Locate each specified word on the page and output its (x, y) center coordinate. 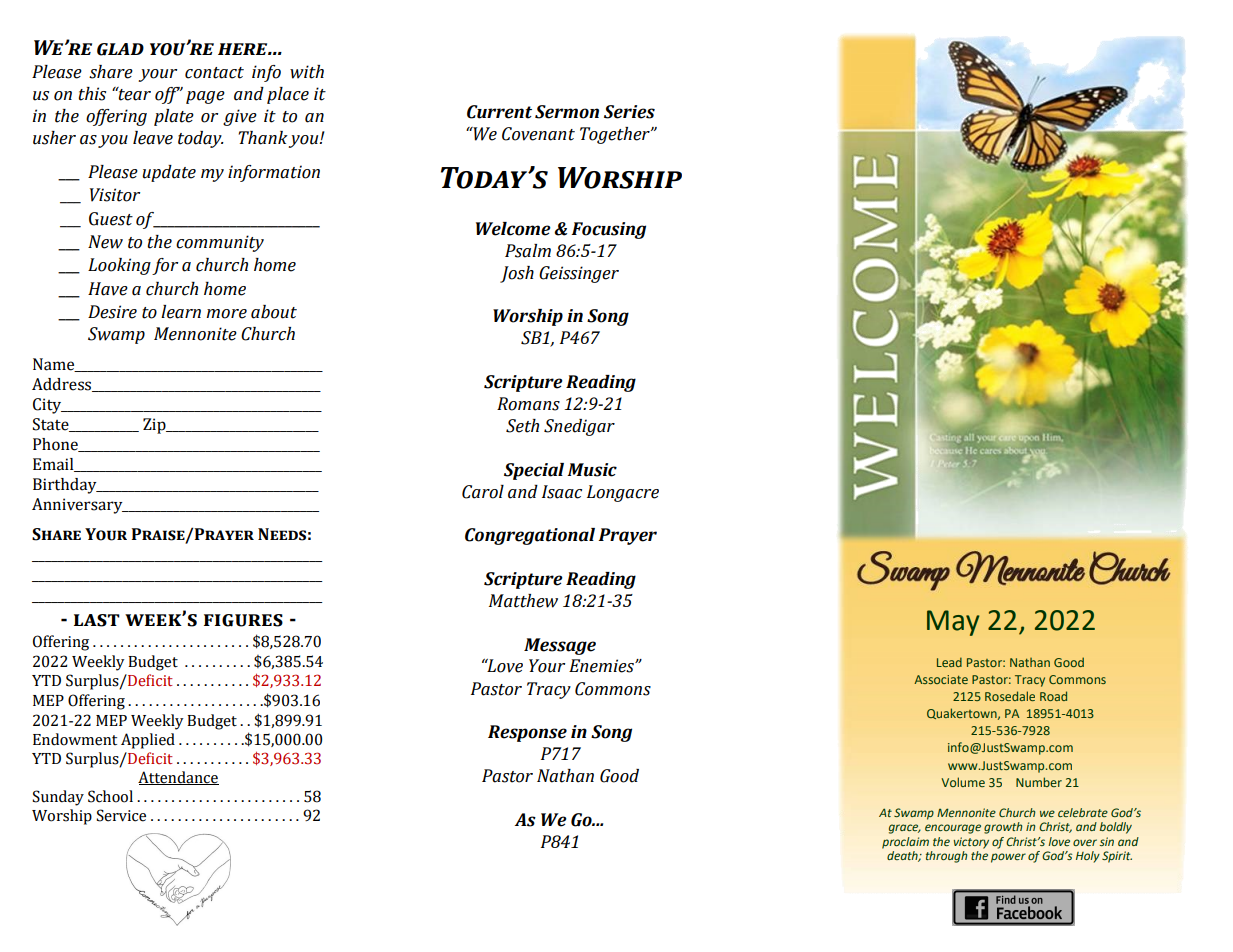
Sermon (567, 112)
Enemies (602, 666)
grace (905, 829)
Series (629, 112)
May (953, 623)
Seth (522, 426)
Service (121, 815)
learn (181, 312)
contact (214, 73)
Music (592, 470)
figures (243, 620)
